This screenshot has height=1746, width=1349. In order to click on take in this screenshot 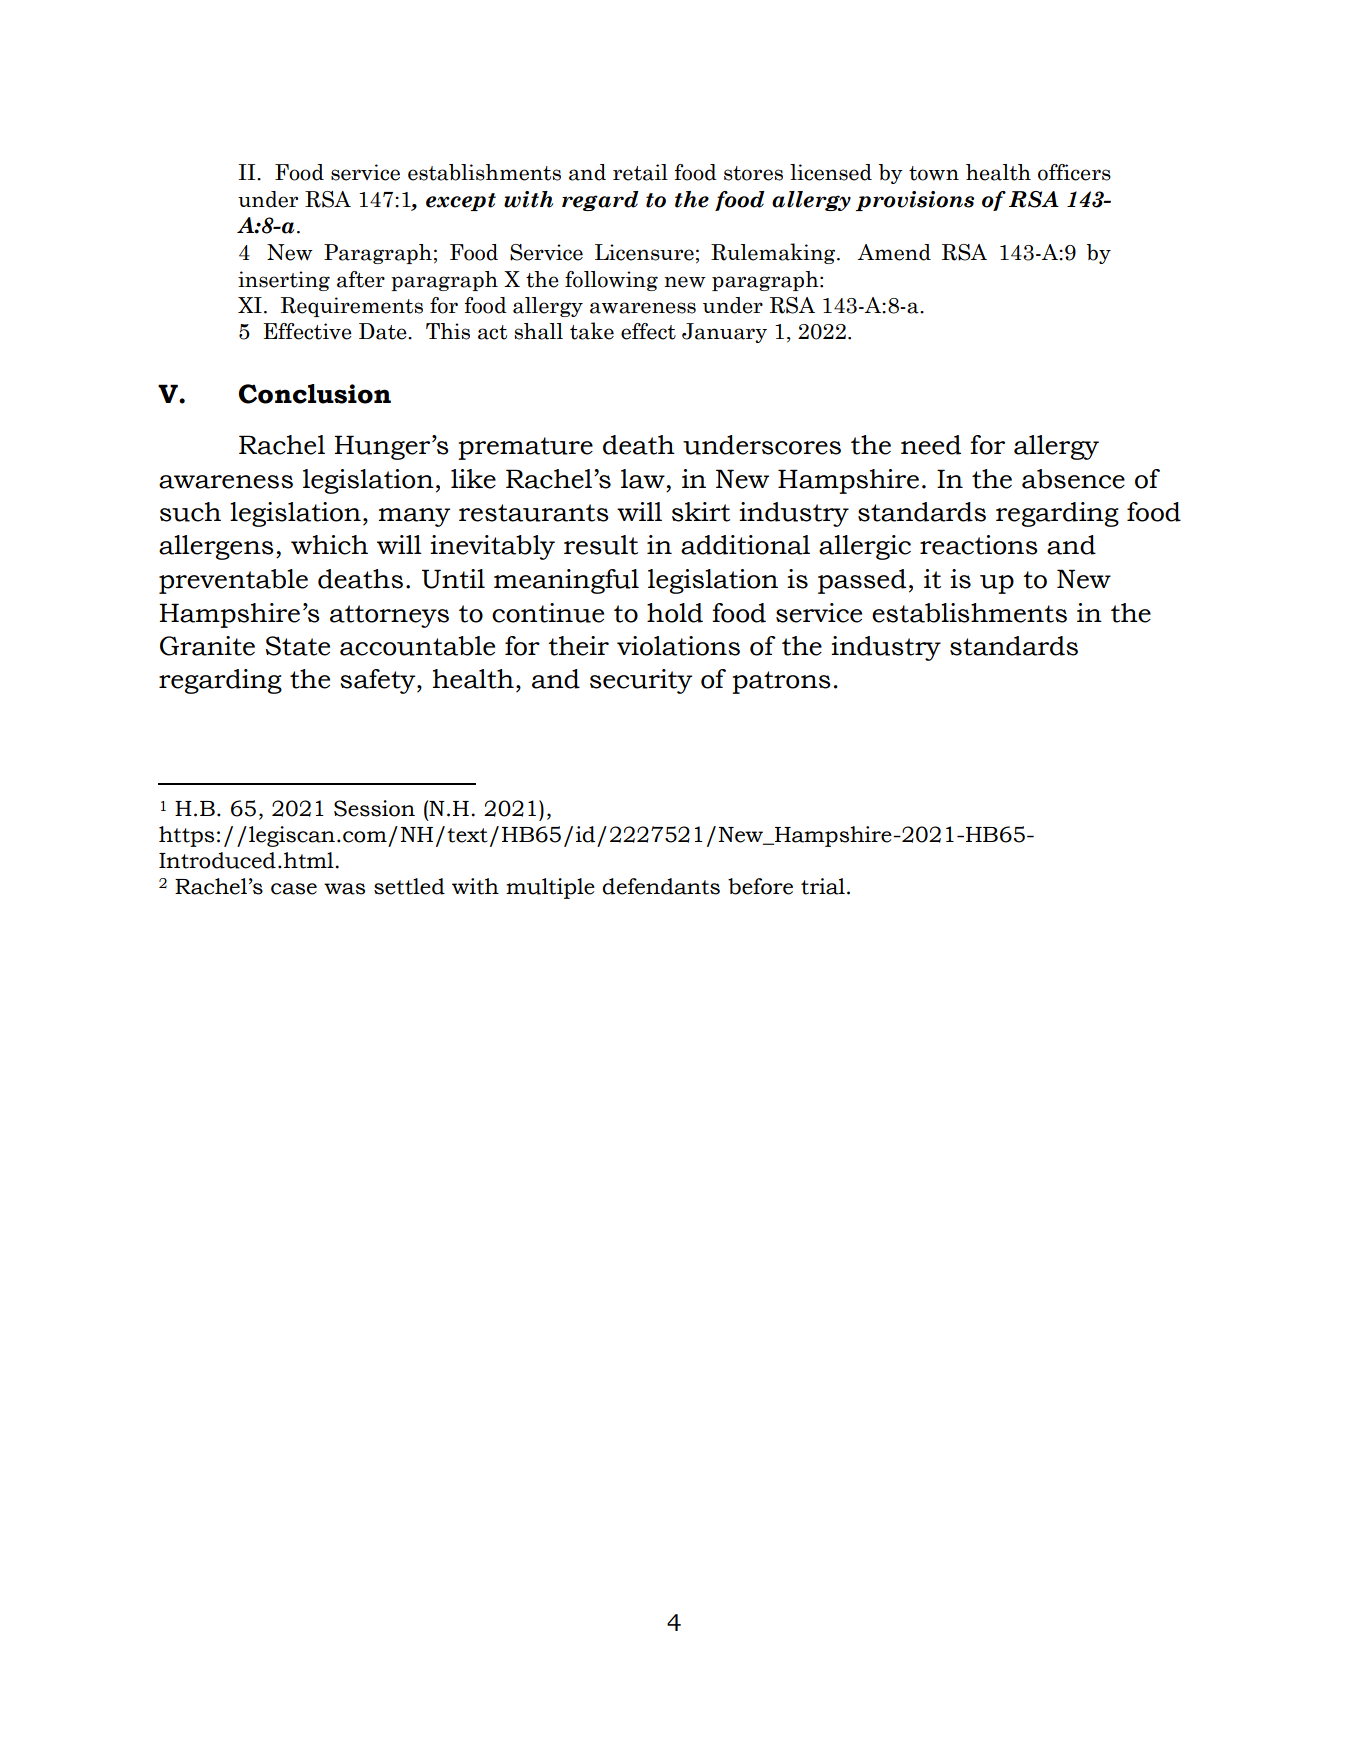, I will do `click(592, 331)`.
